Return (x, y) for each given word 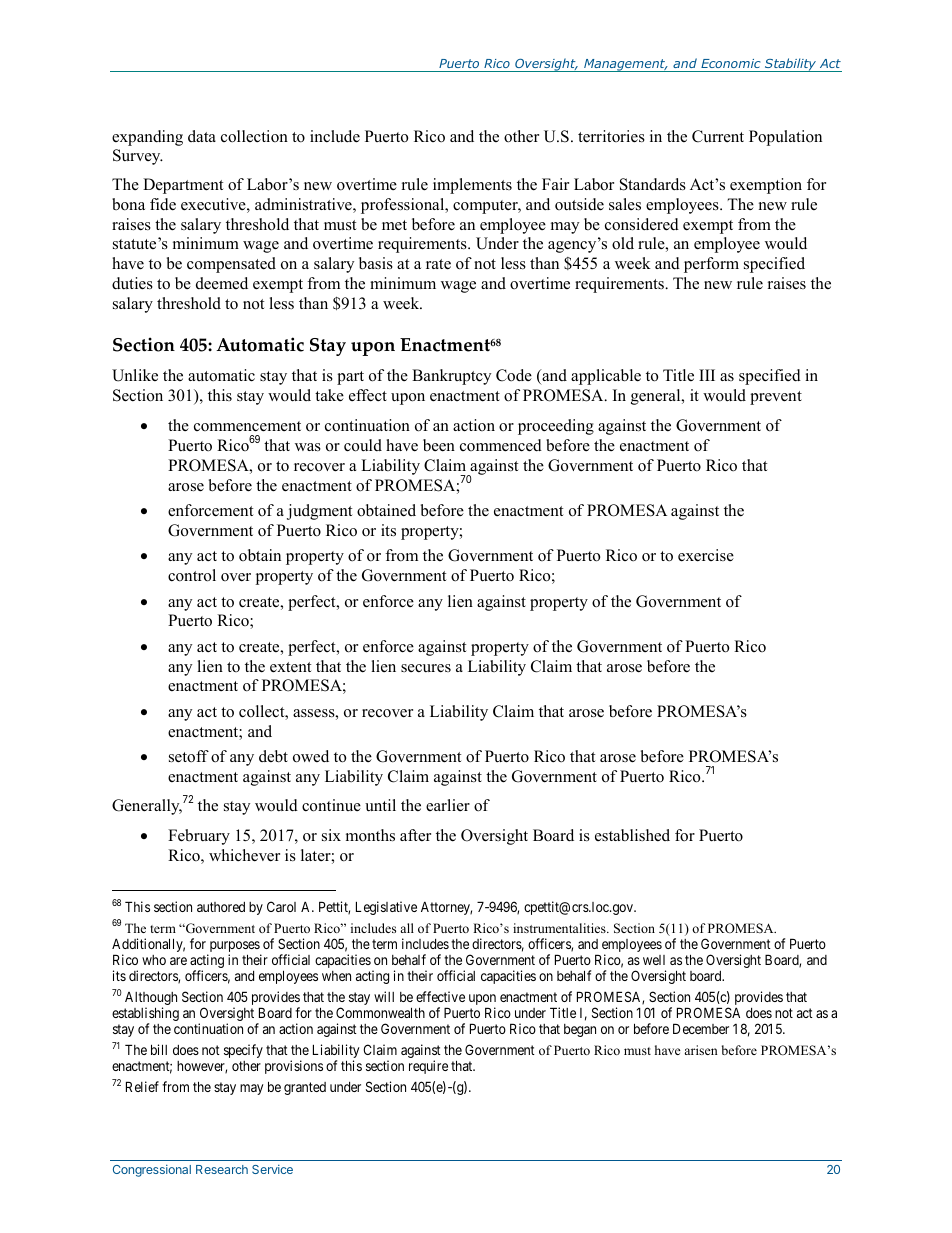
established (632, 835)
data (202, 136)
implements (472, 186)
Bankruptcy (451, 377)
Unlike (135, 375)
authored (221, 907)
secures (426, 668)
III (707, 375)
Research (222, 1169)
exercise (706, 555)
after (415, 835)
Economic (730, 63)
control (192, 575)
